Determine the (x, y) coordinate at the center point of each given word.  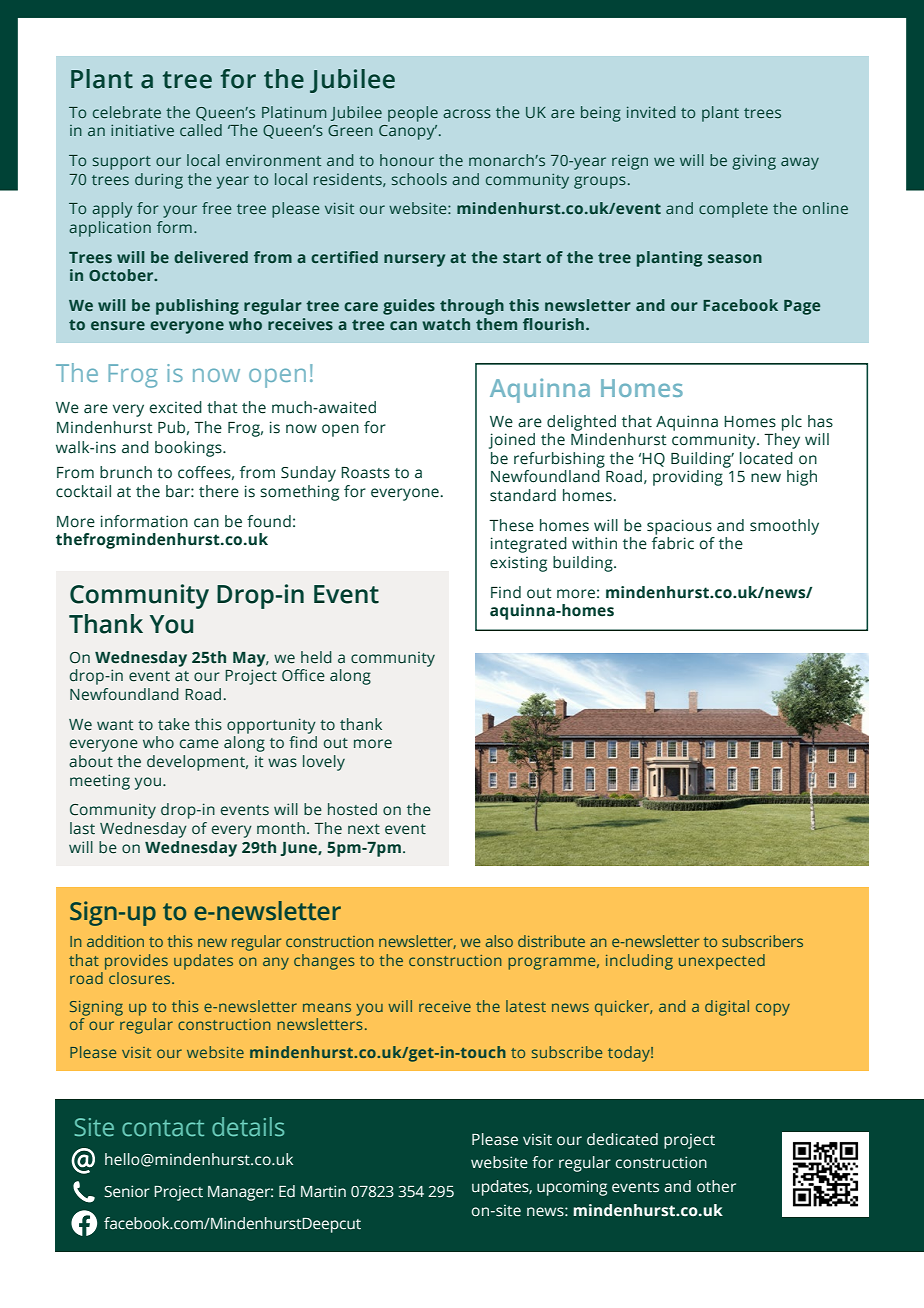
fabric (673, 543)
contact (163, 1128)
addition (115, 941)
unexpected (722, 962)
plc (792, 423)
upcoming (572, 1188)
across (467, 113)
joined (512, 441)
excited (176, 407)
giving (754, 162)
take (174, 724)
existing (518, 564)
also (499, 941)
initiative (142, 130)
